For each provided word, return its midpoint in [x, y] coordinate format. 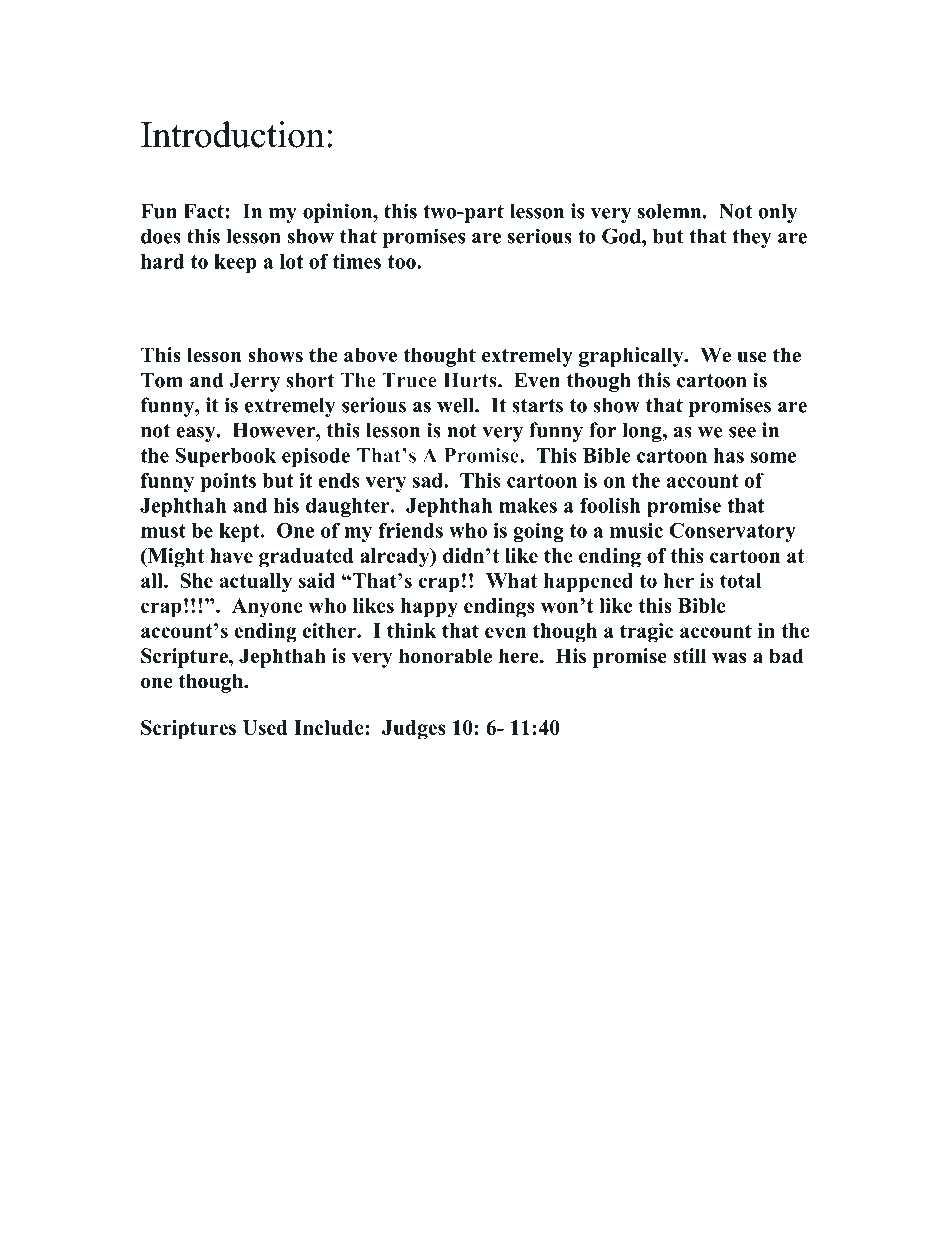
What [512, 580]
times [357, 261]
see [742, 432]
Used [265, 727]
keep [235, 263]
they [752, 238]
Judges [413, 730]
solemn [671, 211]
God [622, 236]
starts [537, 406]
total [741, 580]
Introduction [232, 134]
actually [256, 583]
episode [316, 457]
